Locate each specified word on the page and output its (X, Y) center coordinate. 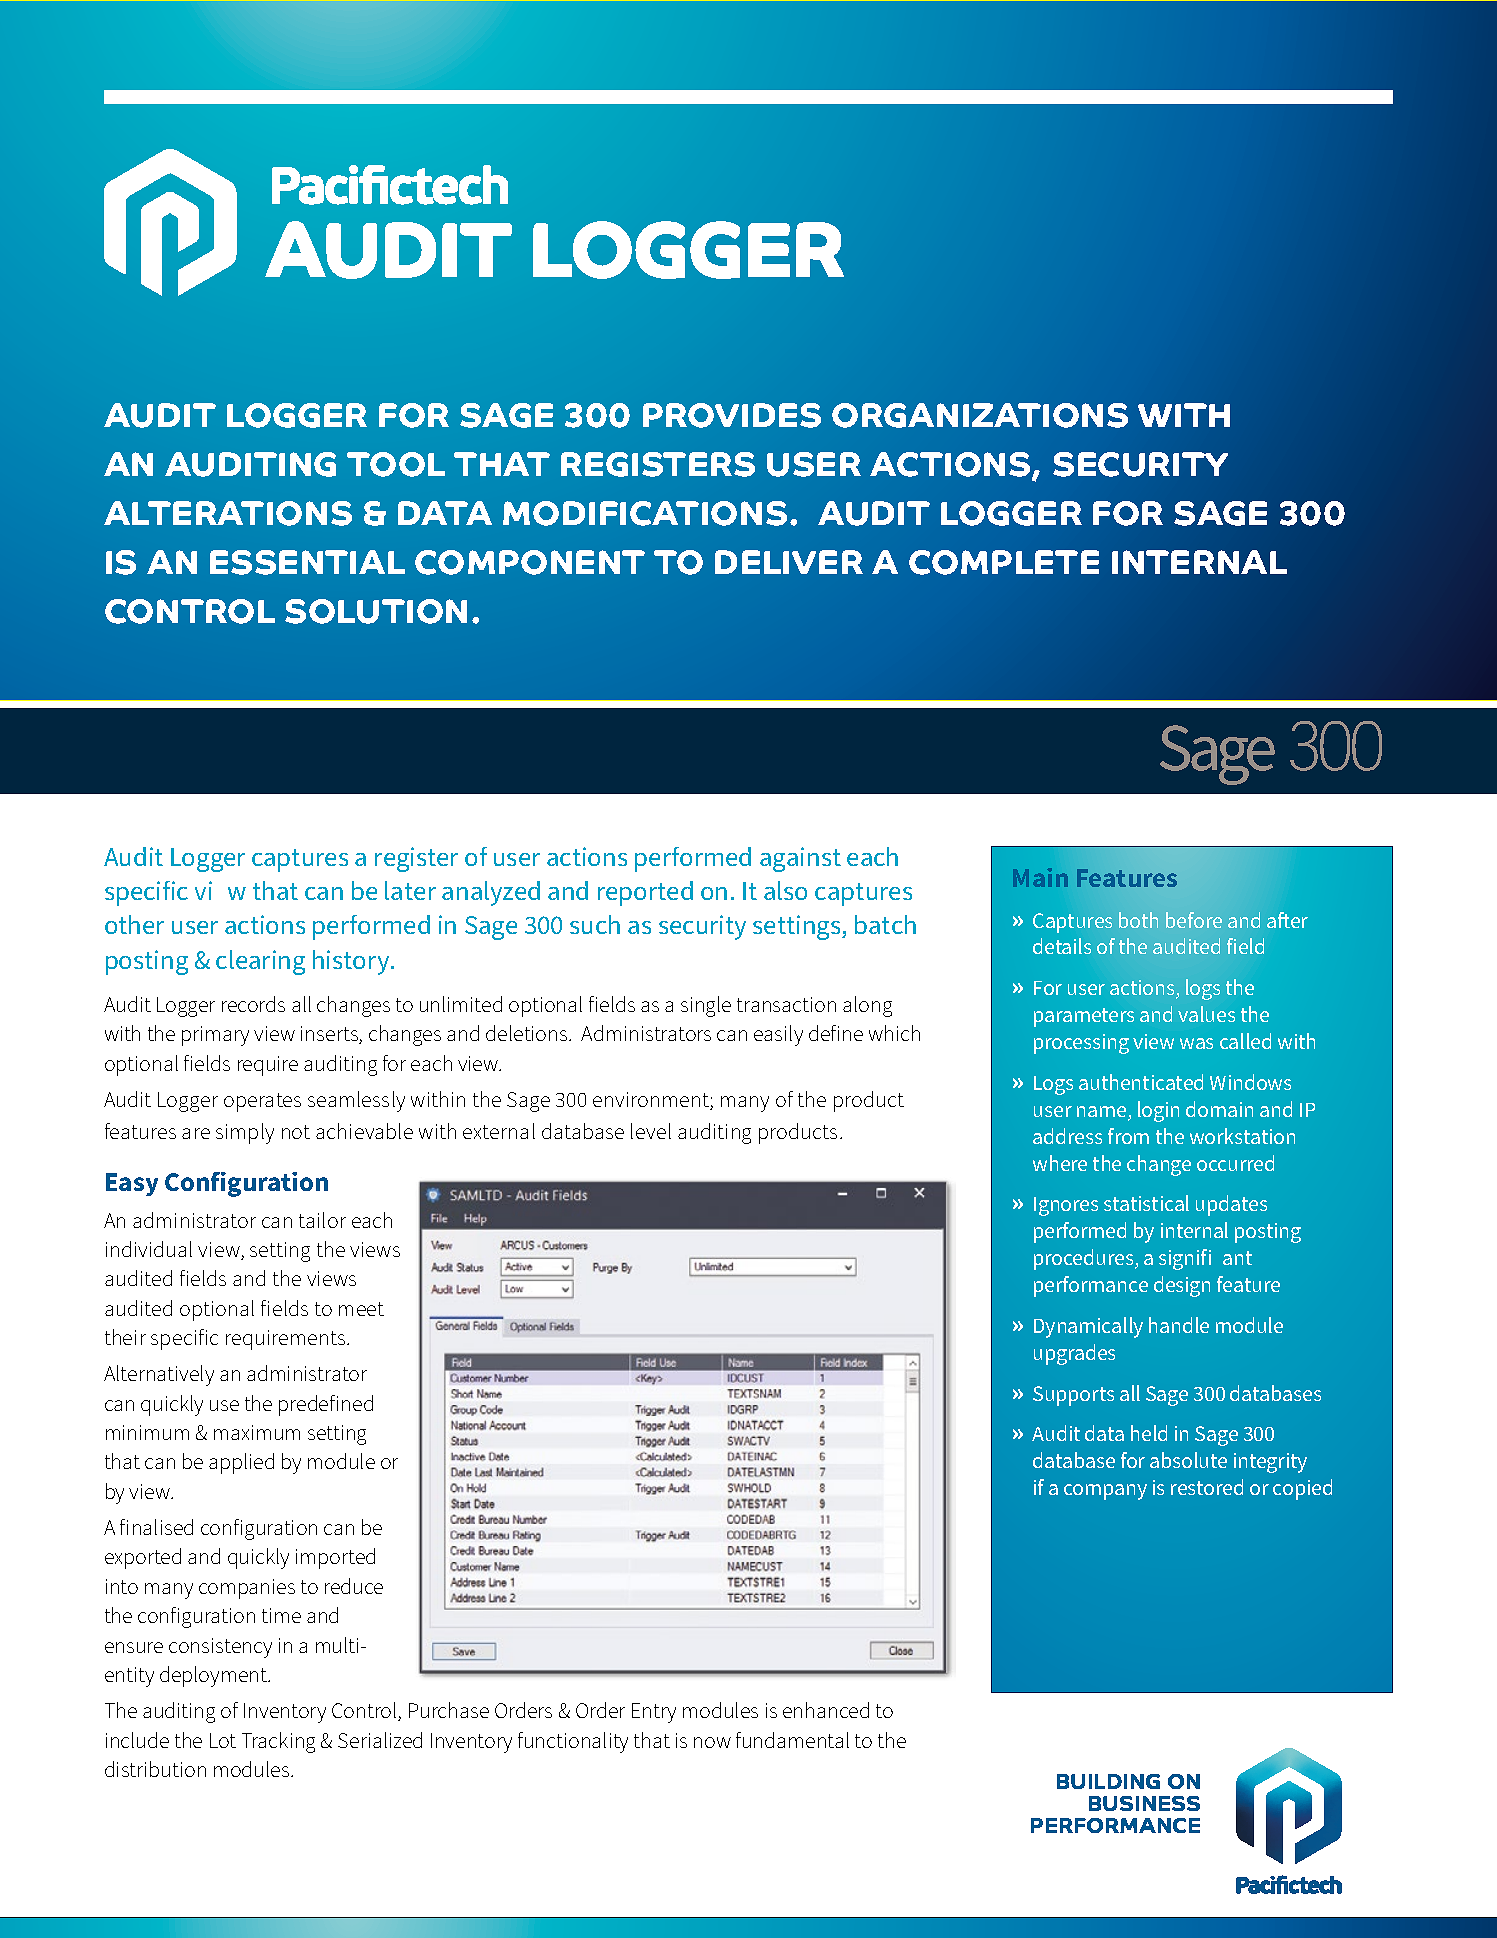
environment (652, 1101)
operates (262, 1102)
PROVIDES (732, 415)
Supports (1073, 1396)
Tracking (278, 1742)
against (800, 859)
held (1149, 1433)
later (410, 890)
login (1158, 1111)
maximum (257, 1432)
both (1138, 920)
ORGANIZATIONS (980, 415)
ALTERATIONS (228, 513)
